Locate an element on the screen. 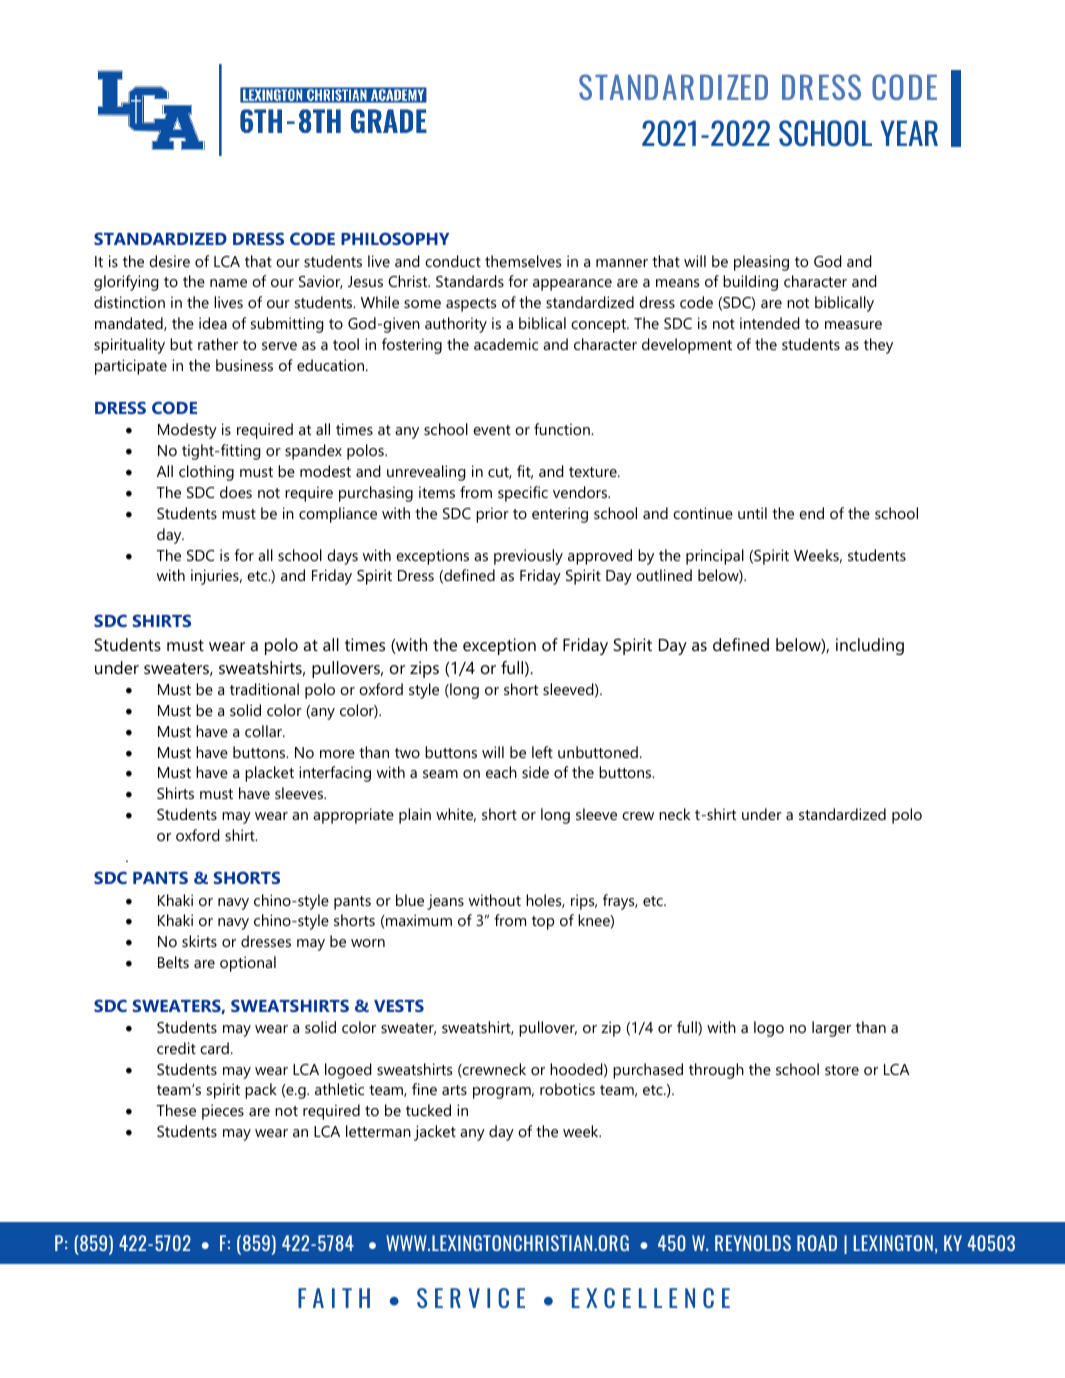  themselves is located at coordinates (523, 261).
